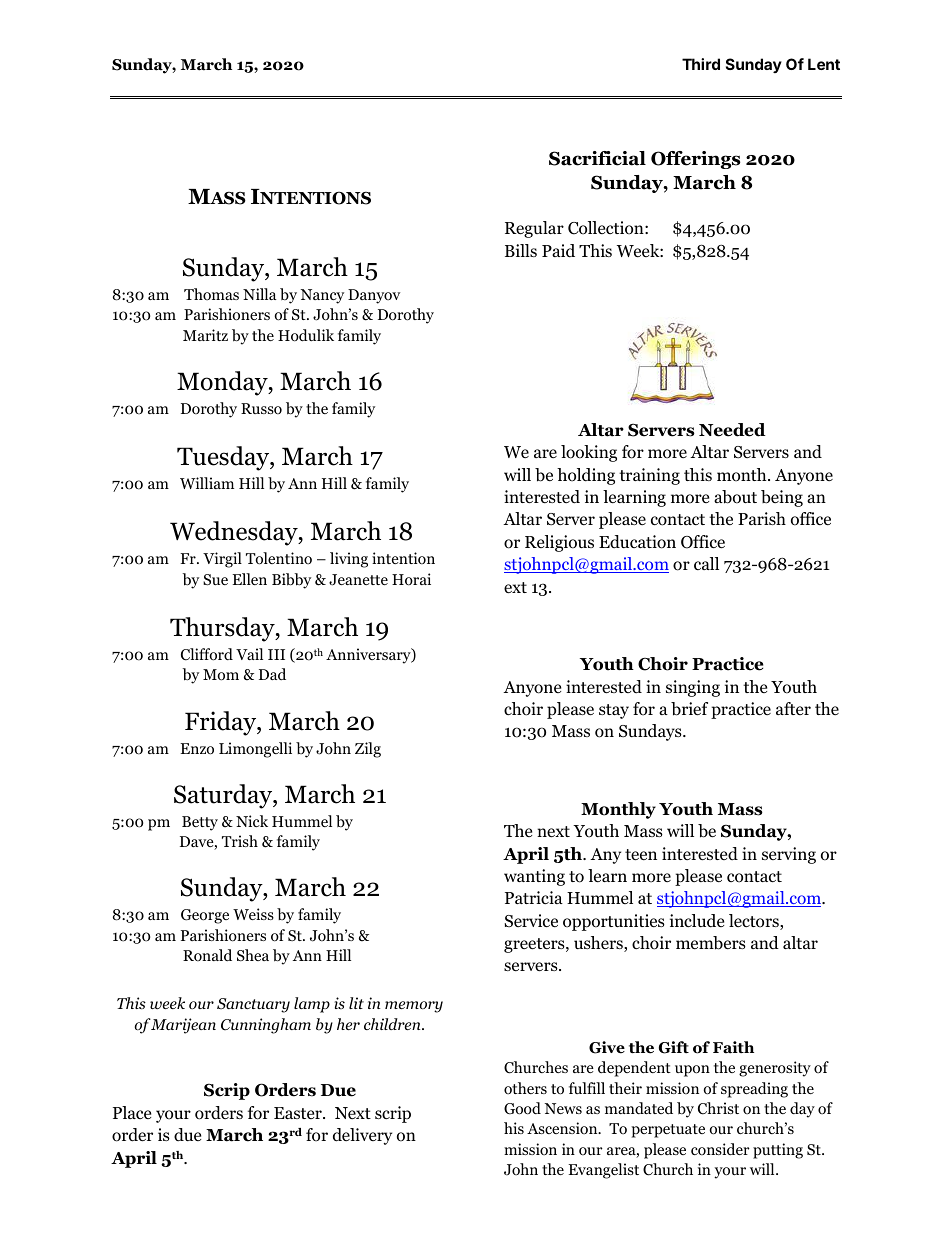 The width and height of the image is (952, 1233). What do you see at coordinates (261, 409) in the image?
I see `Russo` at bounding box center [261, 409].
